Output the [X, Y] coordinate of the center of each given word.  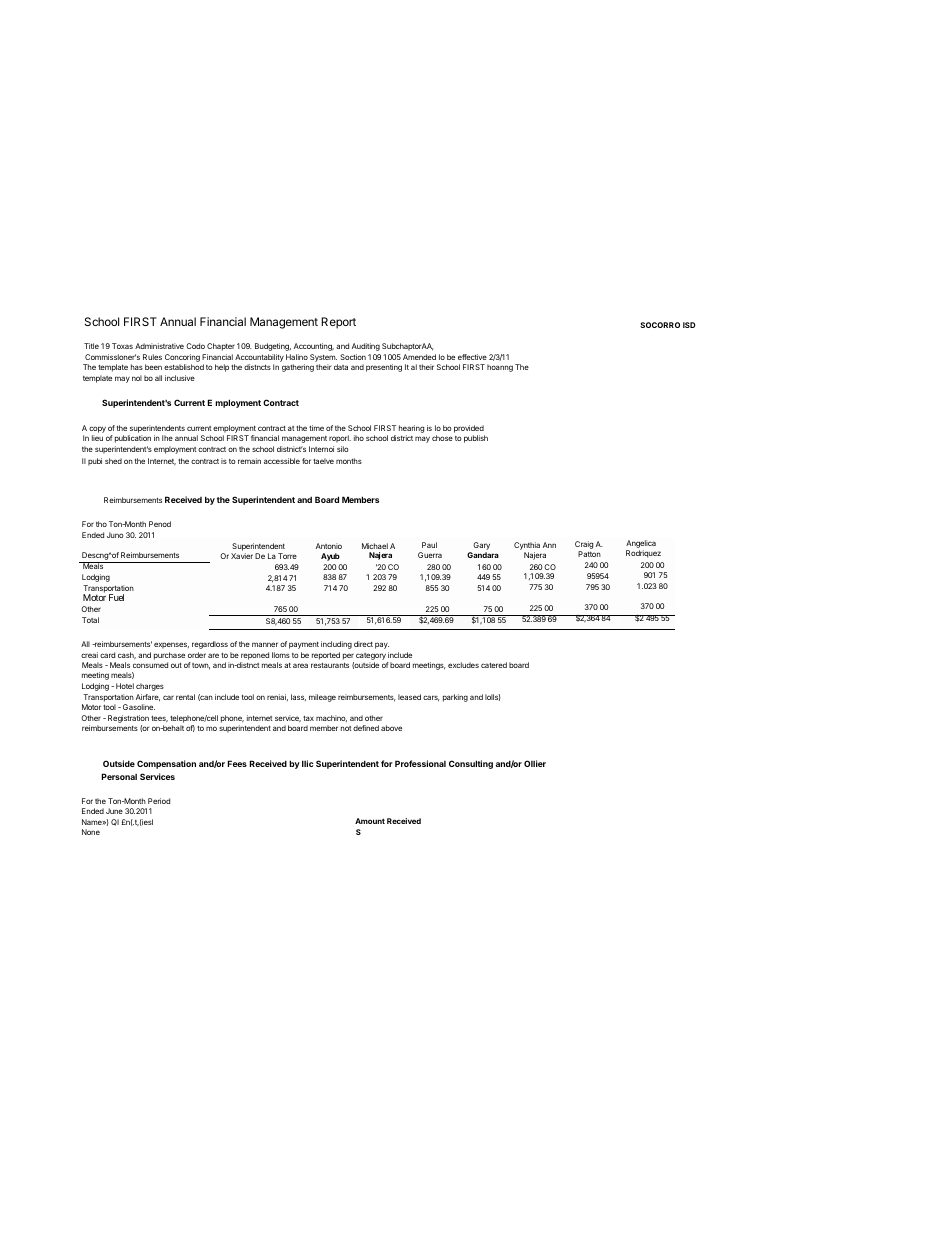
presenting [384, 368]
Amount [370, 821]
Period [159, 801]
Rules [152, 357]
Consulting [471, 764]
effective [472, 357]
